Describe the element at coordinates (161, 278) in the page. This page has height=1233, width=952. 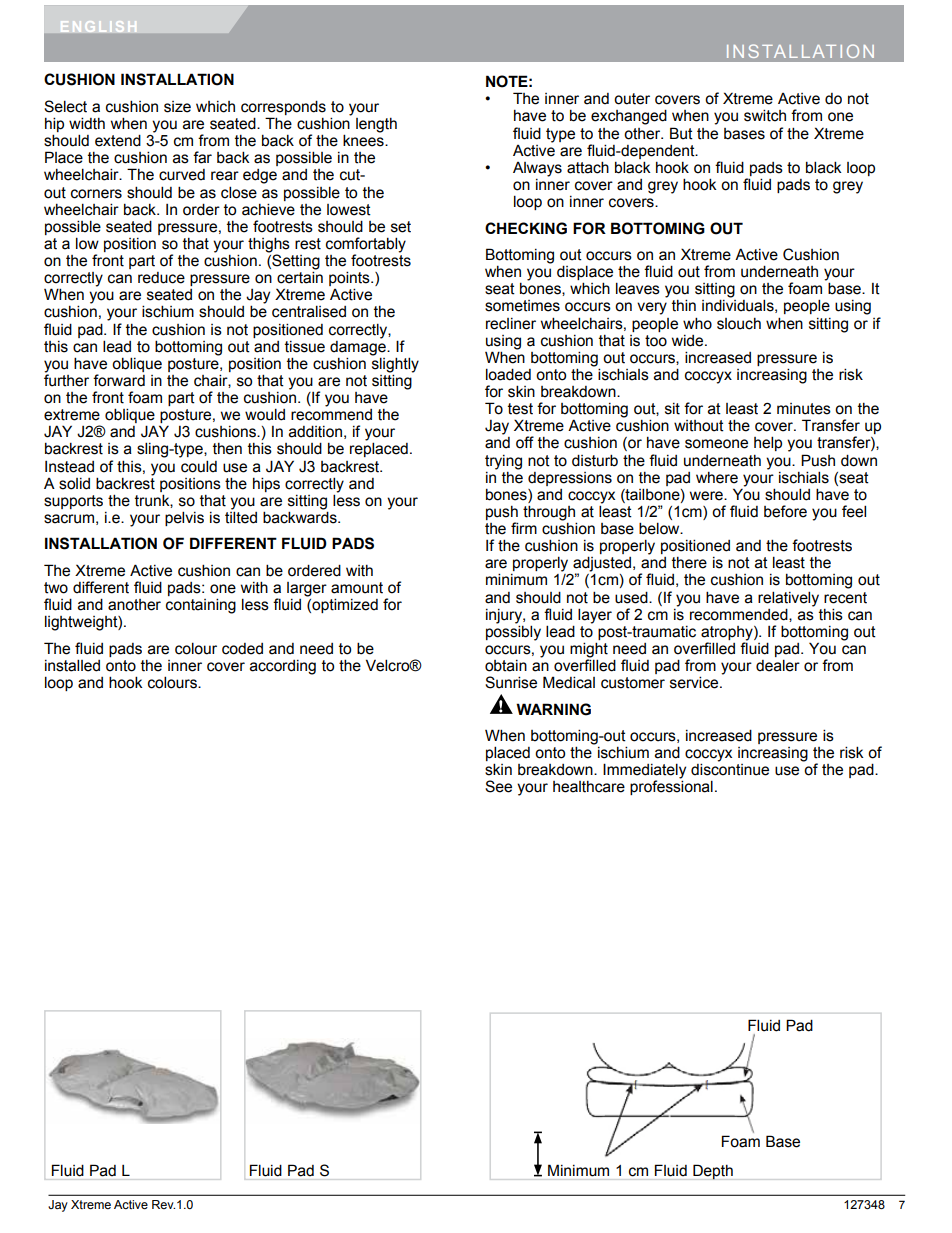
I see `reduce` at that location.
